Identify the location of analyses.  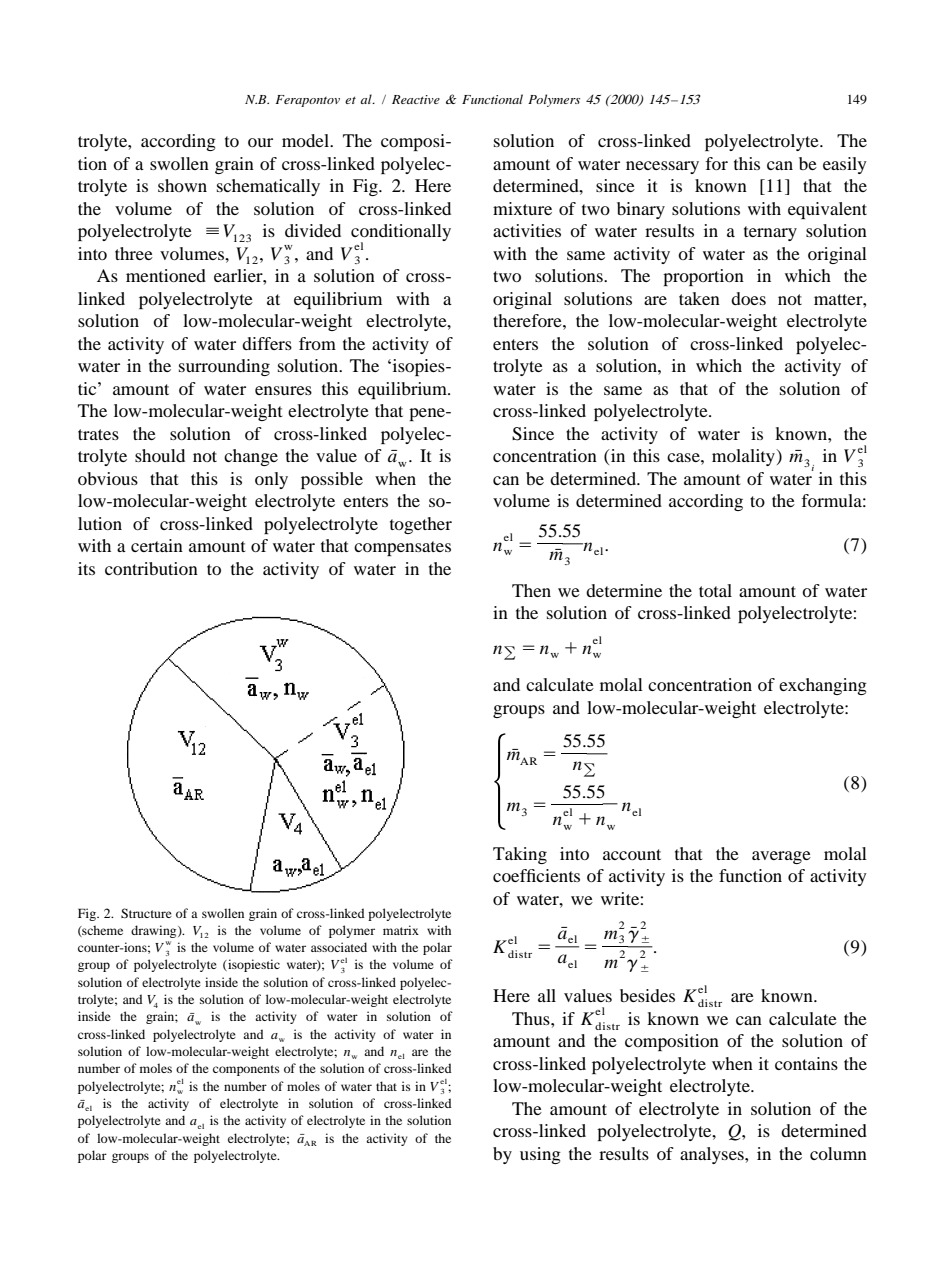
(713, 1155).
